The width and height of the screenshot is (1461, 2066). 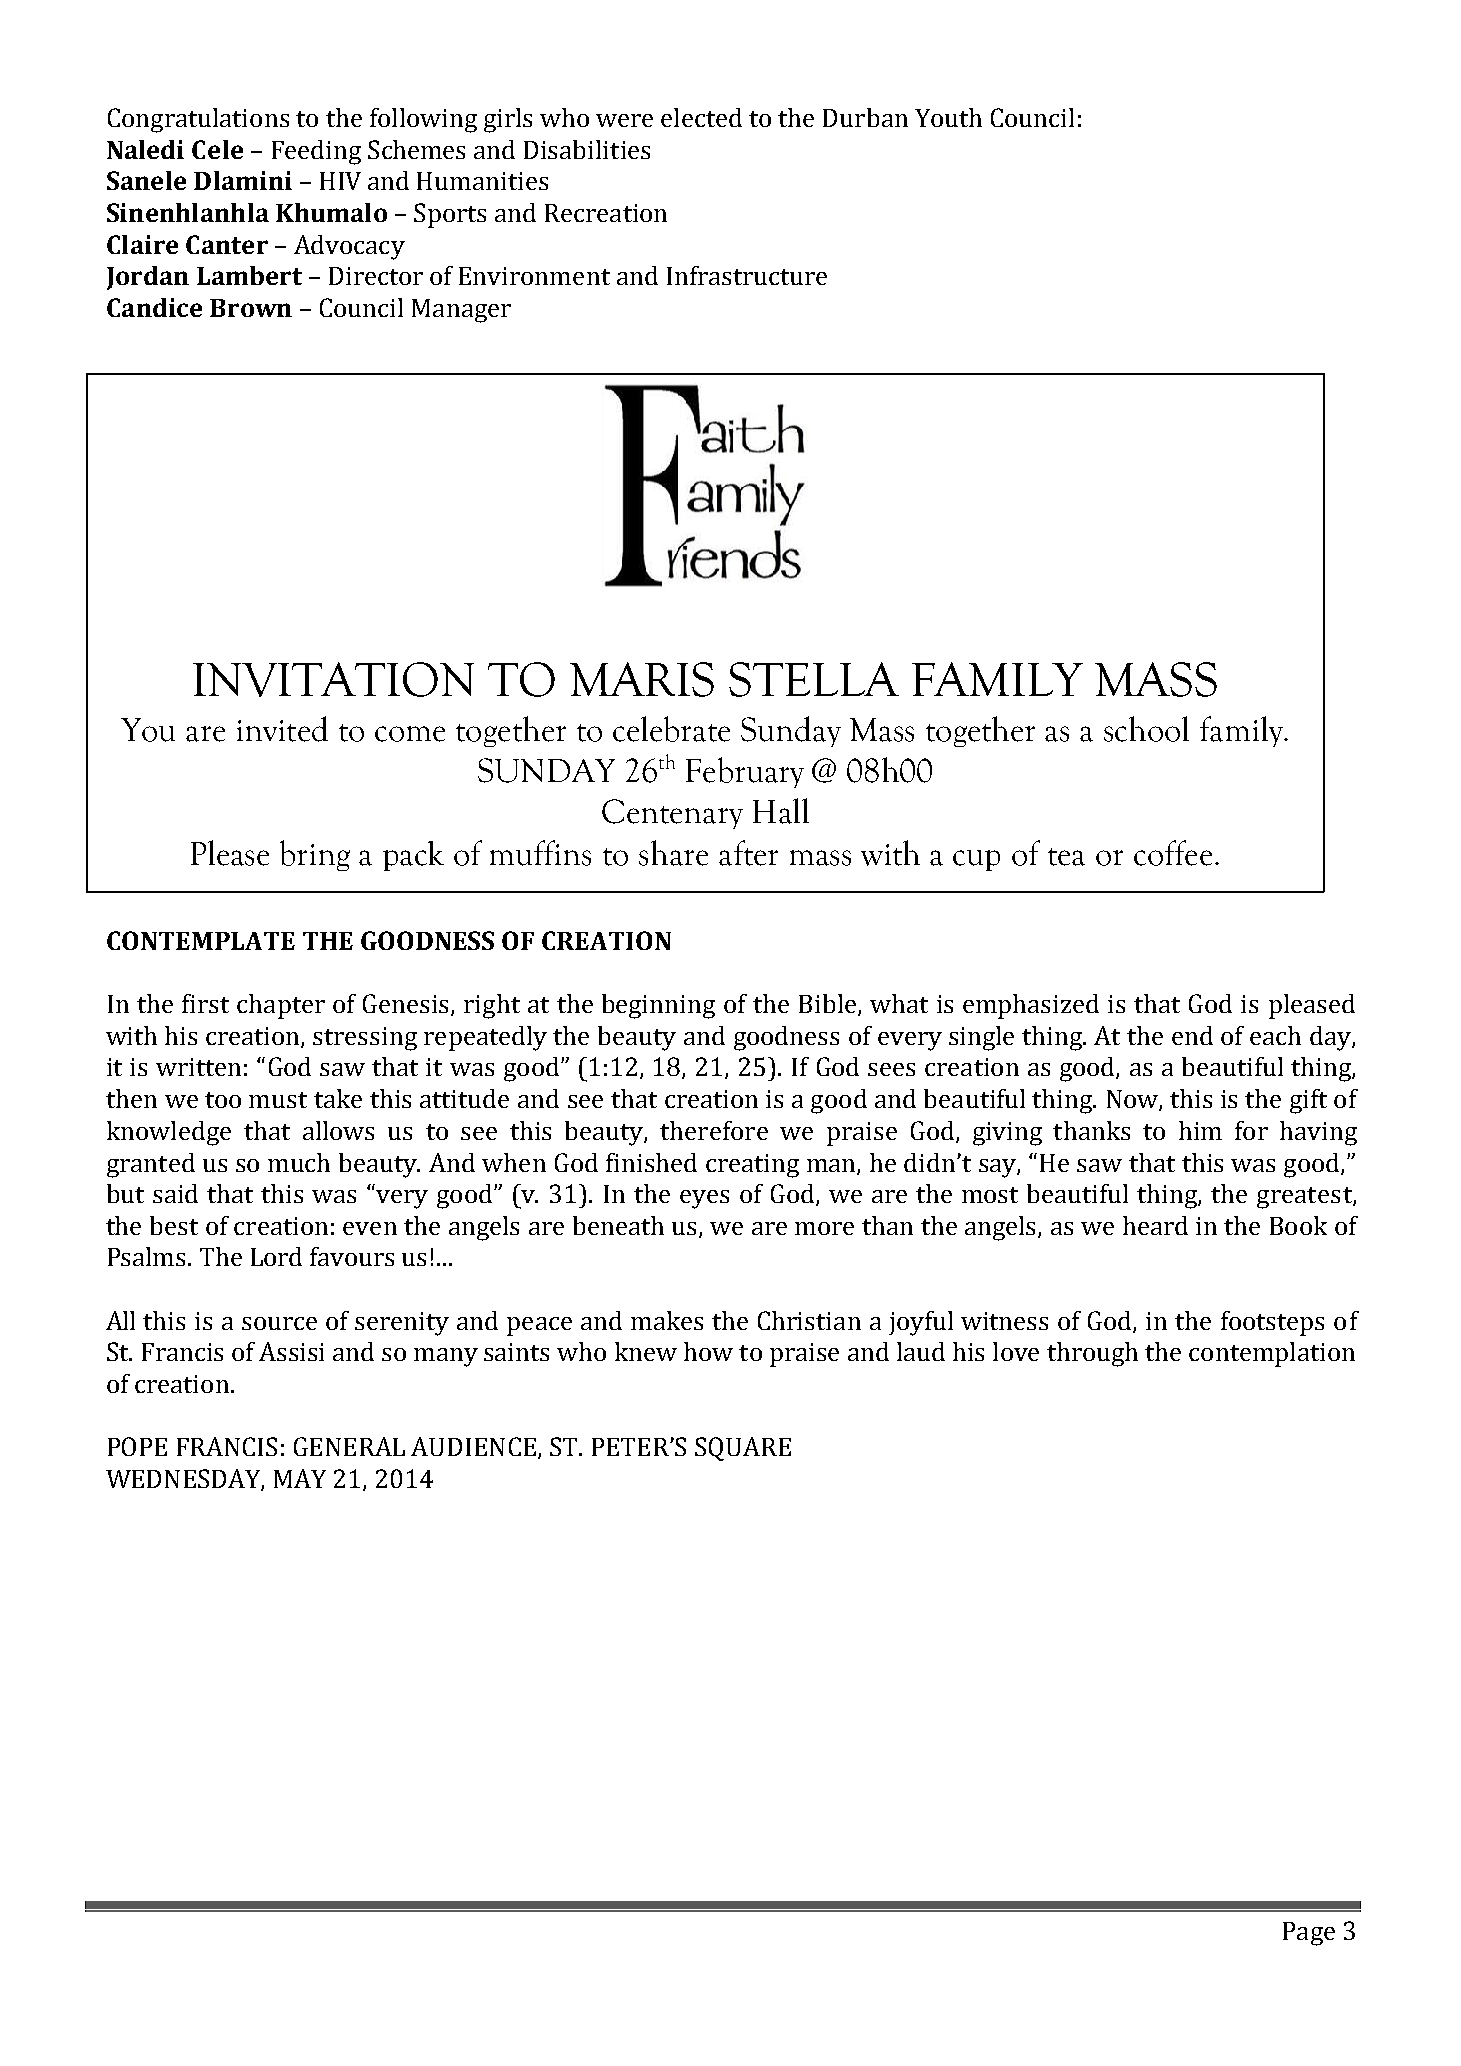 I want to click on February, so click(x=745, y=772).
